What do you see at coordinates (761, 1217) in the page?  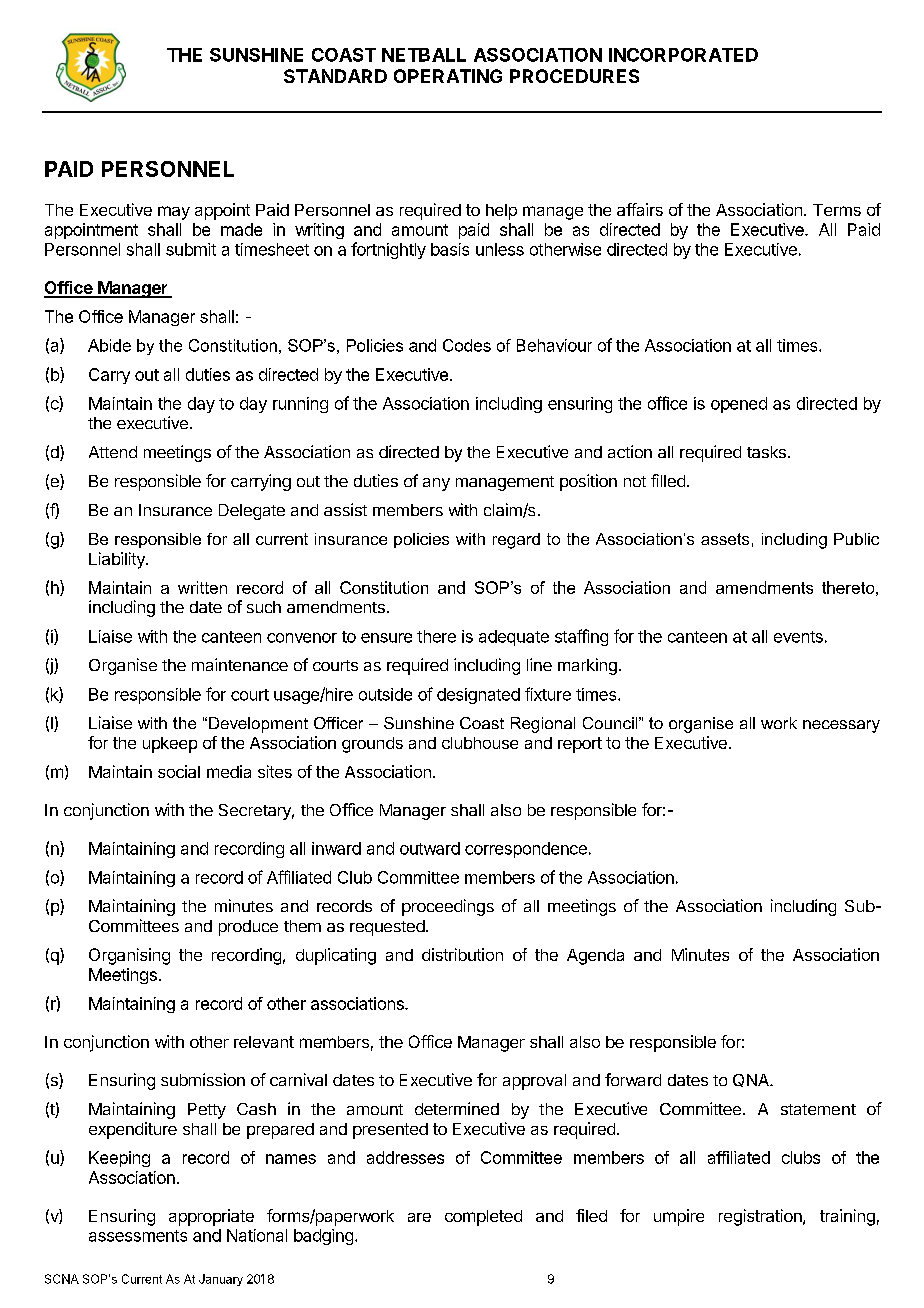 I see `registration` at bounding box center [761, 1217].
